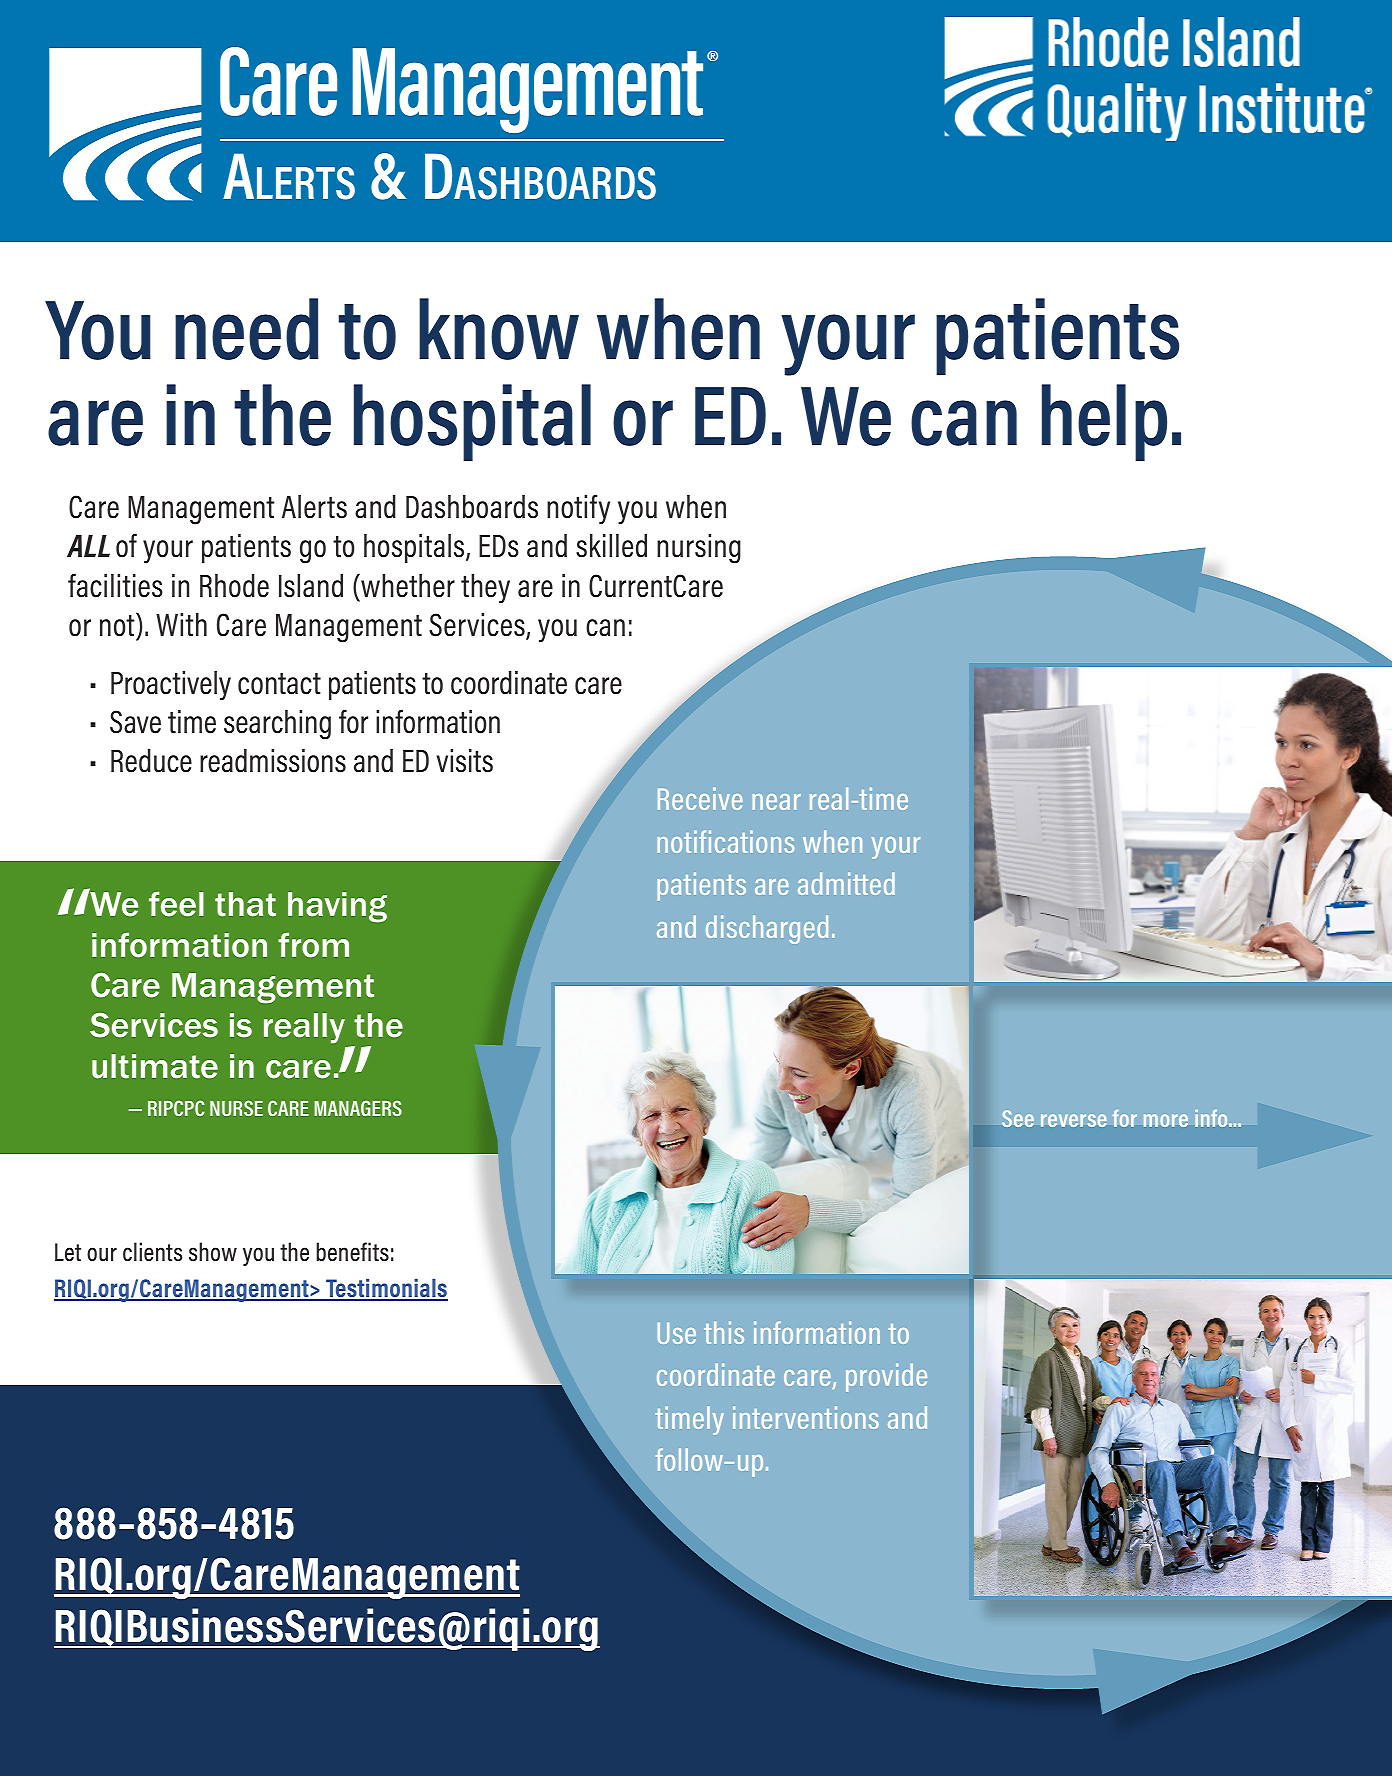 The width and height of the document is (1392, 1776). Describe the element at coordinates (358, 1108) in the document. I see `MANAGERS` at that location.
